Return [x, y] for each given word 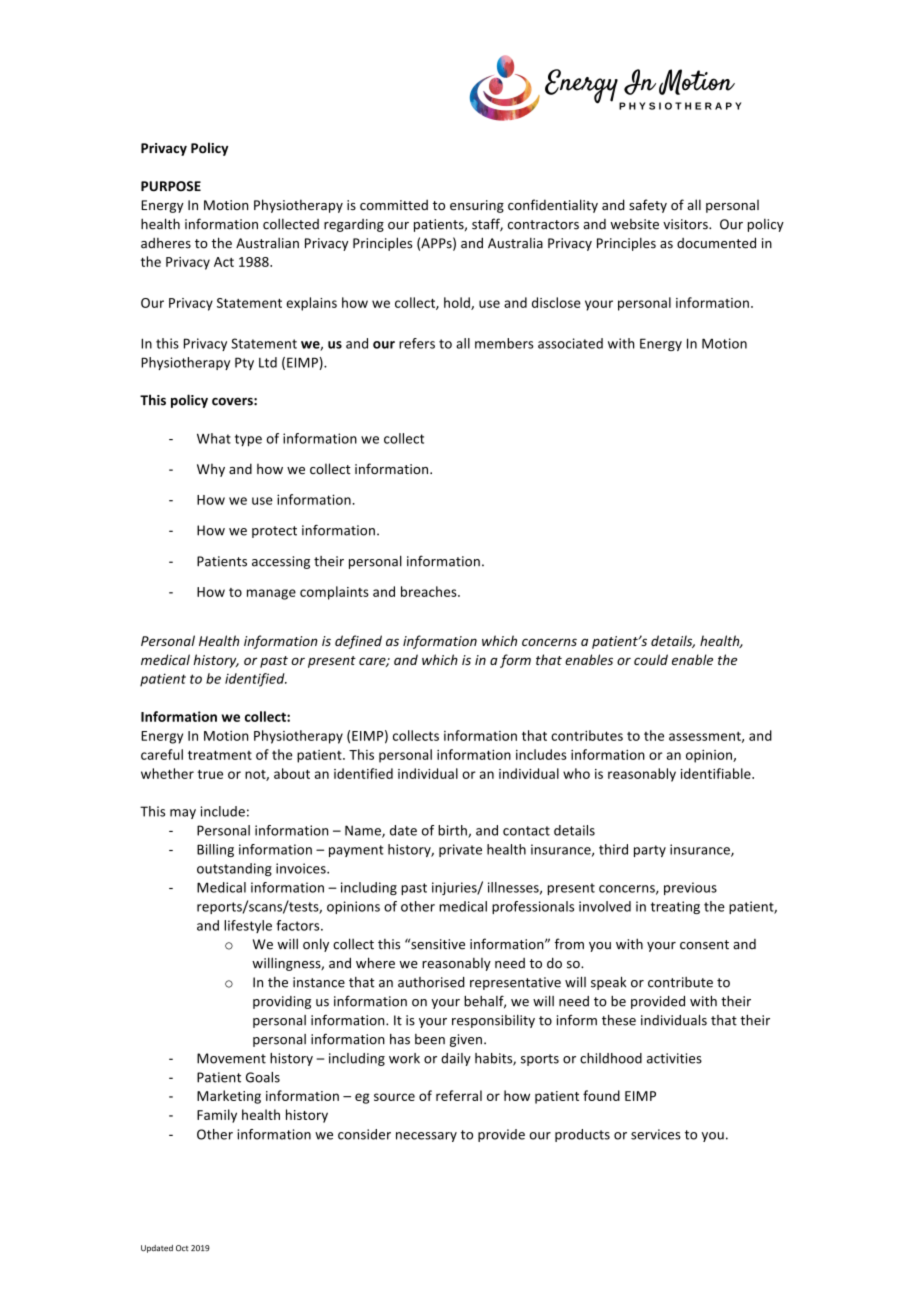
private [460, 850]
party [650, 851]
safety [648, 206]
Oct [182, 1248]
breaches [430, 591]
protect [274, 532]
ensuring [477, 206]
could [651, 659]
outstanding [234, 869]
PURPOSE [171, 186]
